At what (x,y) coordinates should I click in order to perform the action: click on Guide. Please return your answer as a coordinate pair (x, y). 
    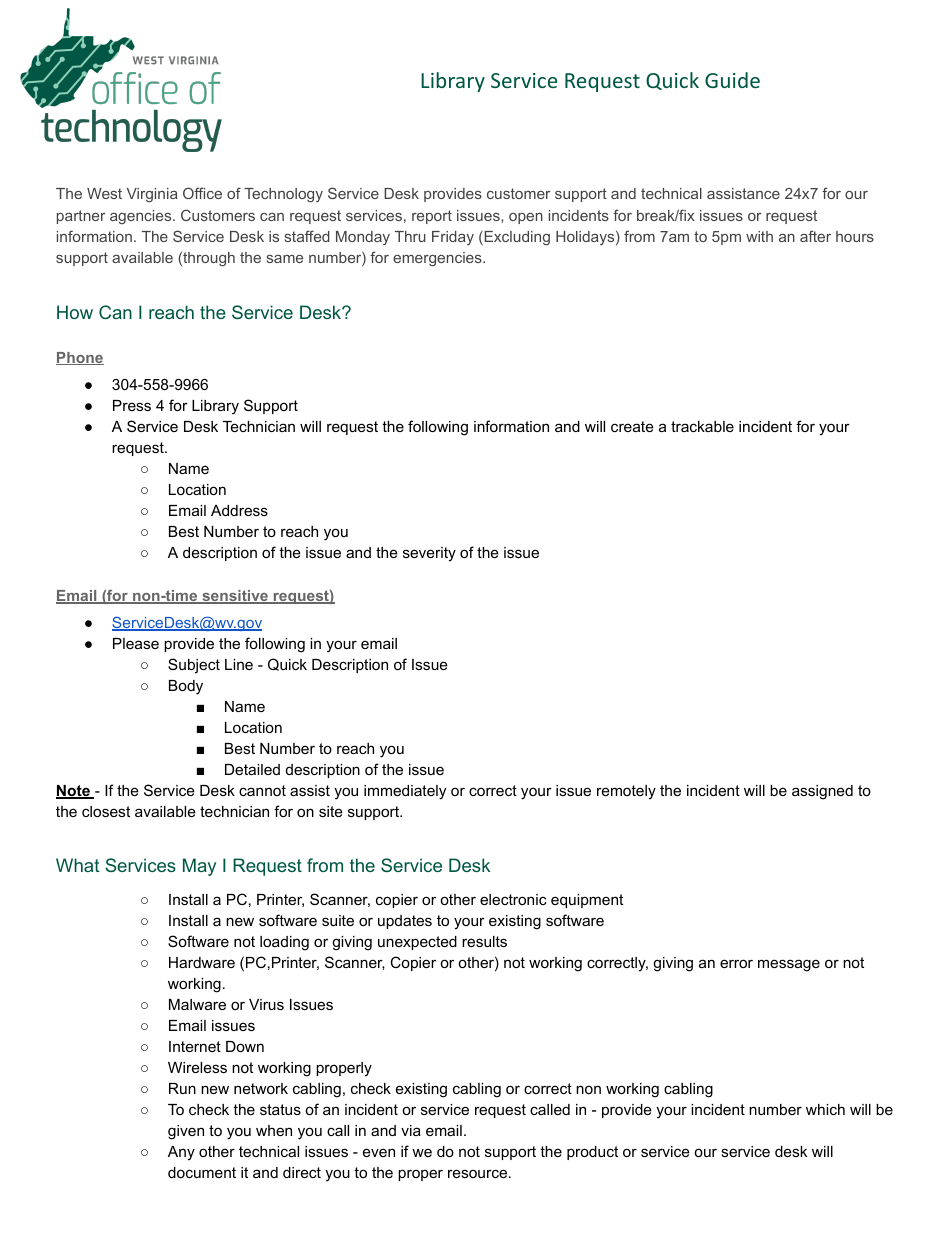
    Looking at the image, I should click on (732, 80).
